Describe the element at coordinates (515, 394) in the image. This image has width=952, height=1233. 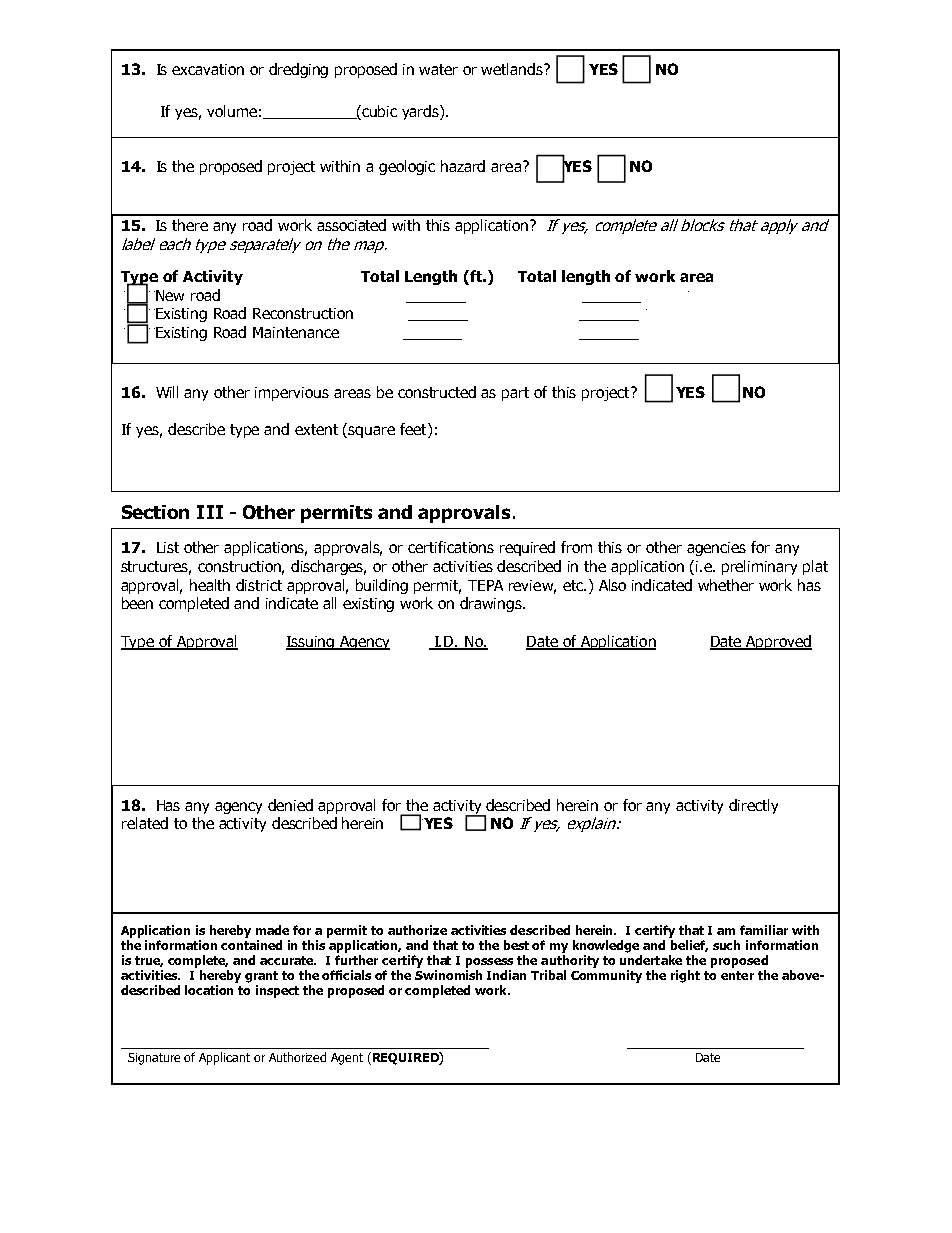
I see `part` at that location.
